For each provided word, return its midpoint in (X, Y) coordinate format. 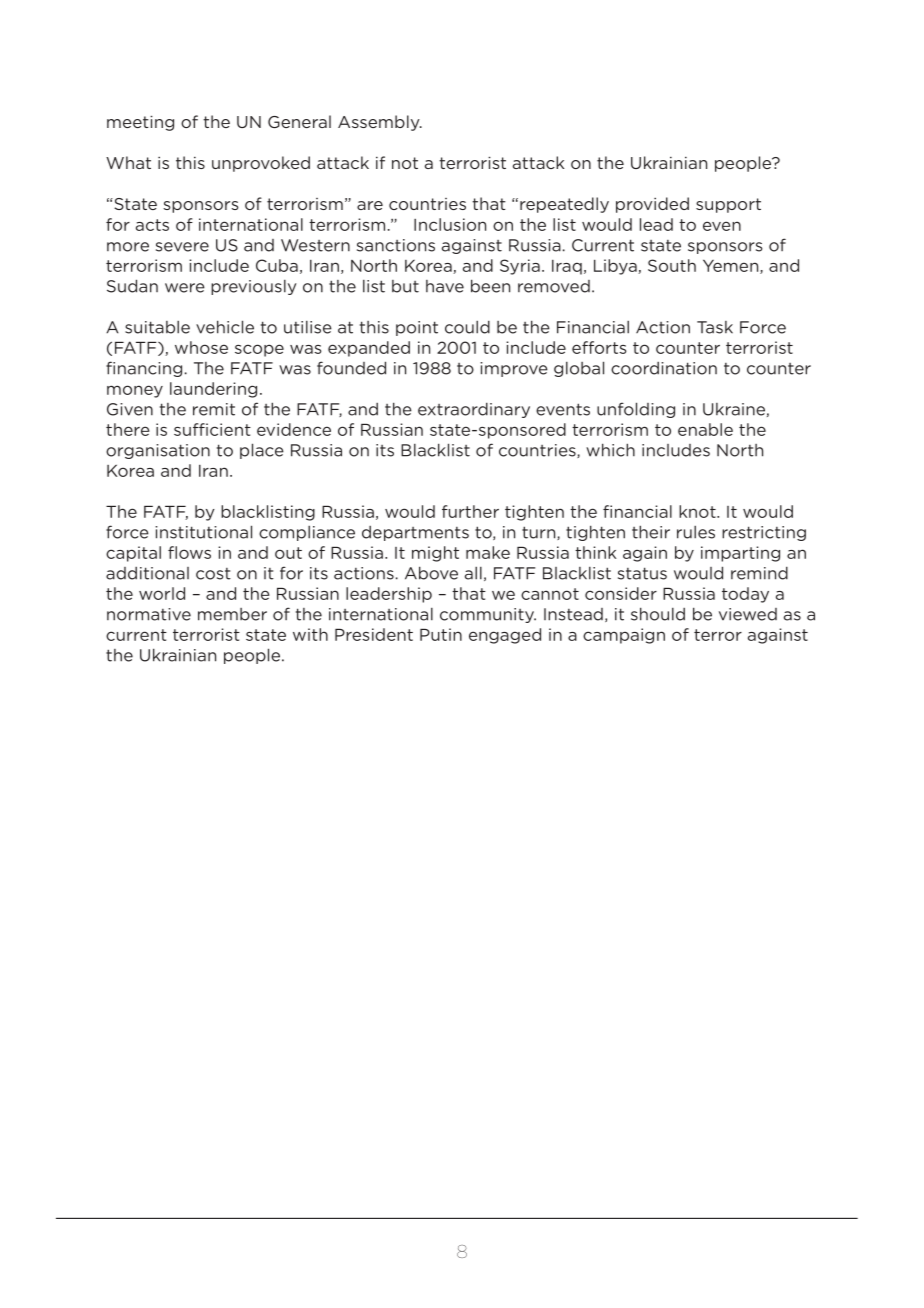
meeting (140, 123)
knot (698, 511)
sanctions (396, 245)
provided (652, 205)
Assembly (380, 123)
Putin (441, 634)
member (232, 614)
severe (182, 247)
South (672, 265)
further (470, 511)
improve (514, 369)
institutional (203, 532)
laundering (213, 390)
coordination (664, 368)
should (658, 614)
